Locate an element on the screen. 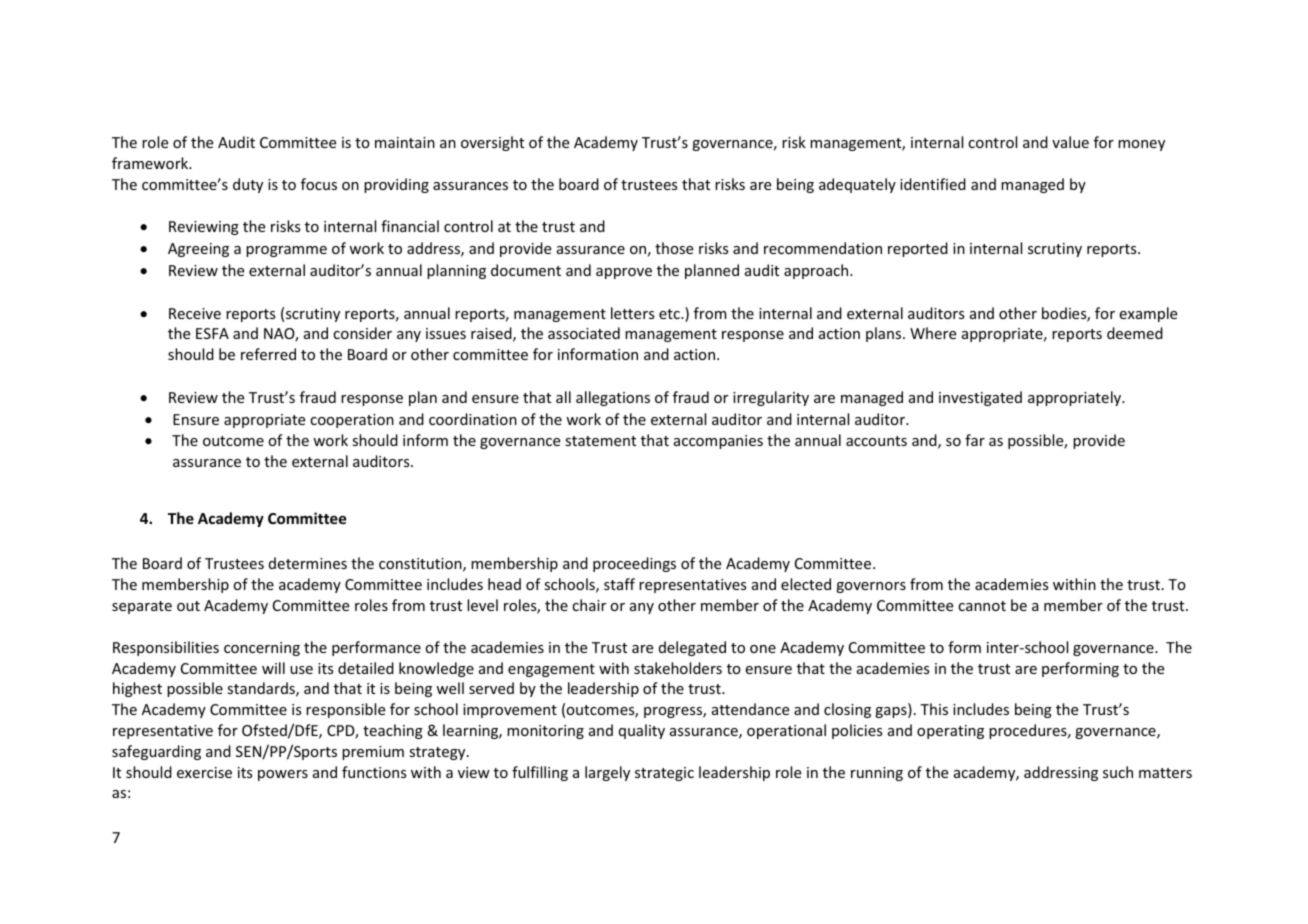 This screenshot has width=1308, height=924. statement is located at coordinates (600, 441).
